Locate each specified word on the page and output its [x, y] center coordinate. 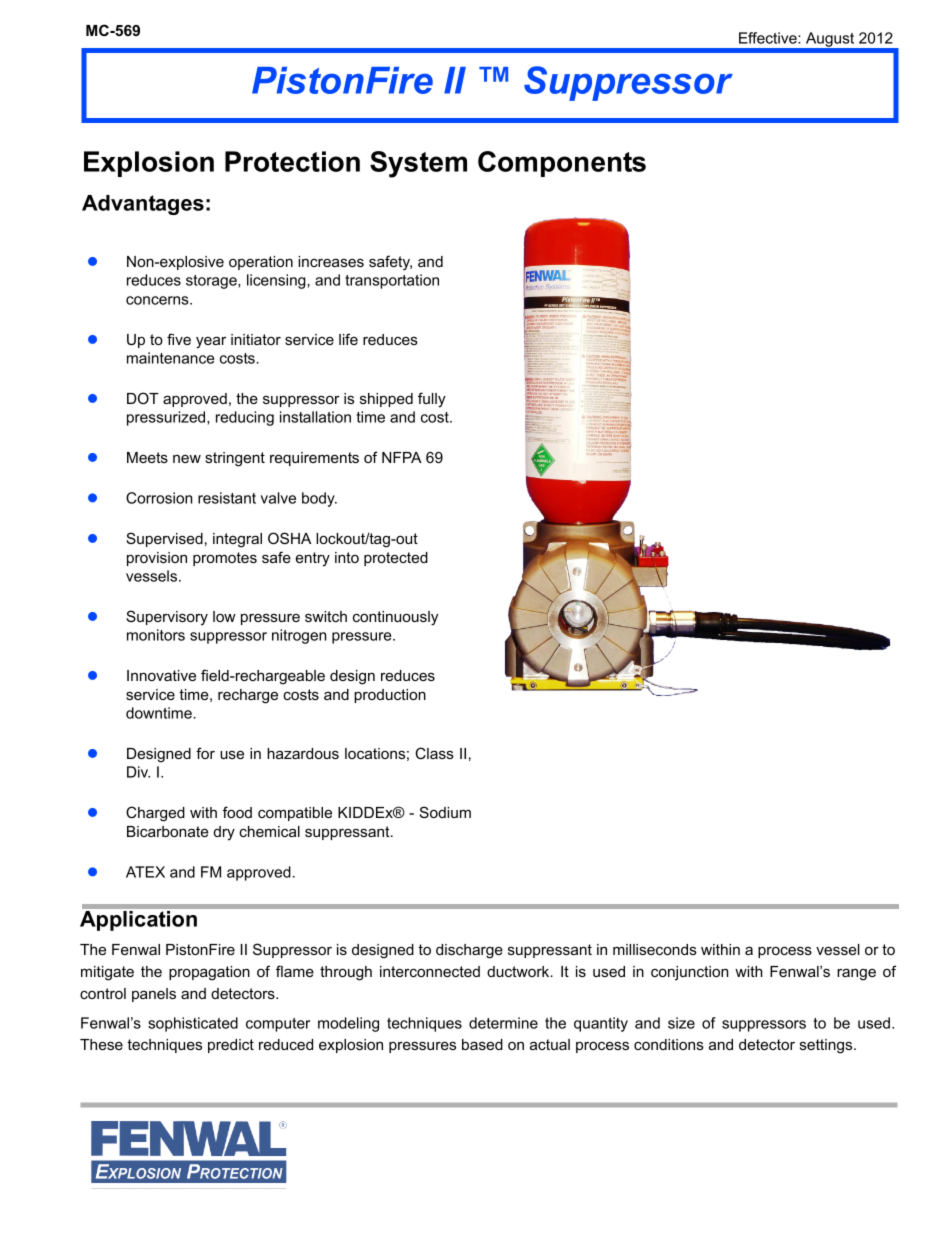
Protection [292, 161]
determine [503, 1023]
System [418, 164]
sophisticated [193, 1024]
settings [827, 1046]
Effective [769, 38]
